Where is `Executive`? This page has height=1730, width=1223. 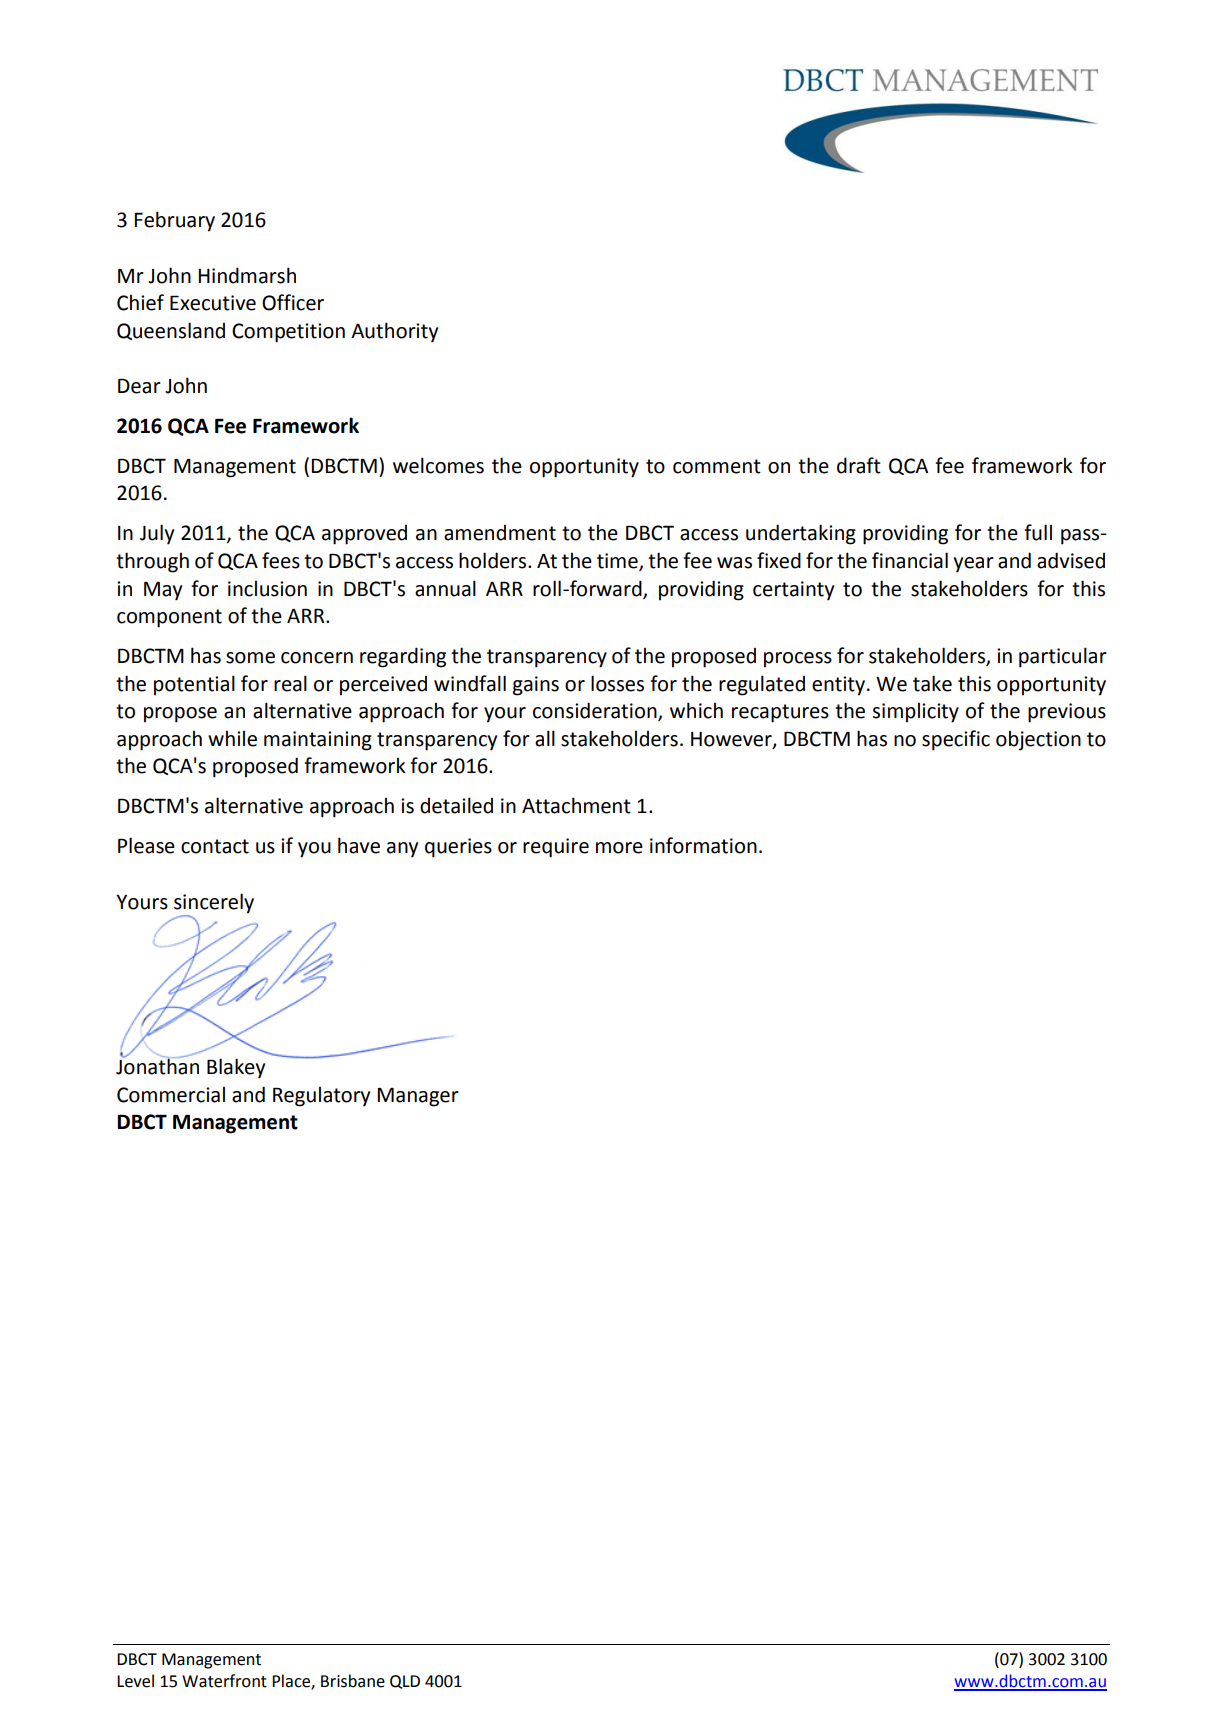
Executive is located at coordinates (213, 303).
